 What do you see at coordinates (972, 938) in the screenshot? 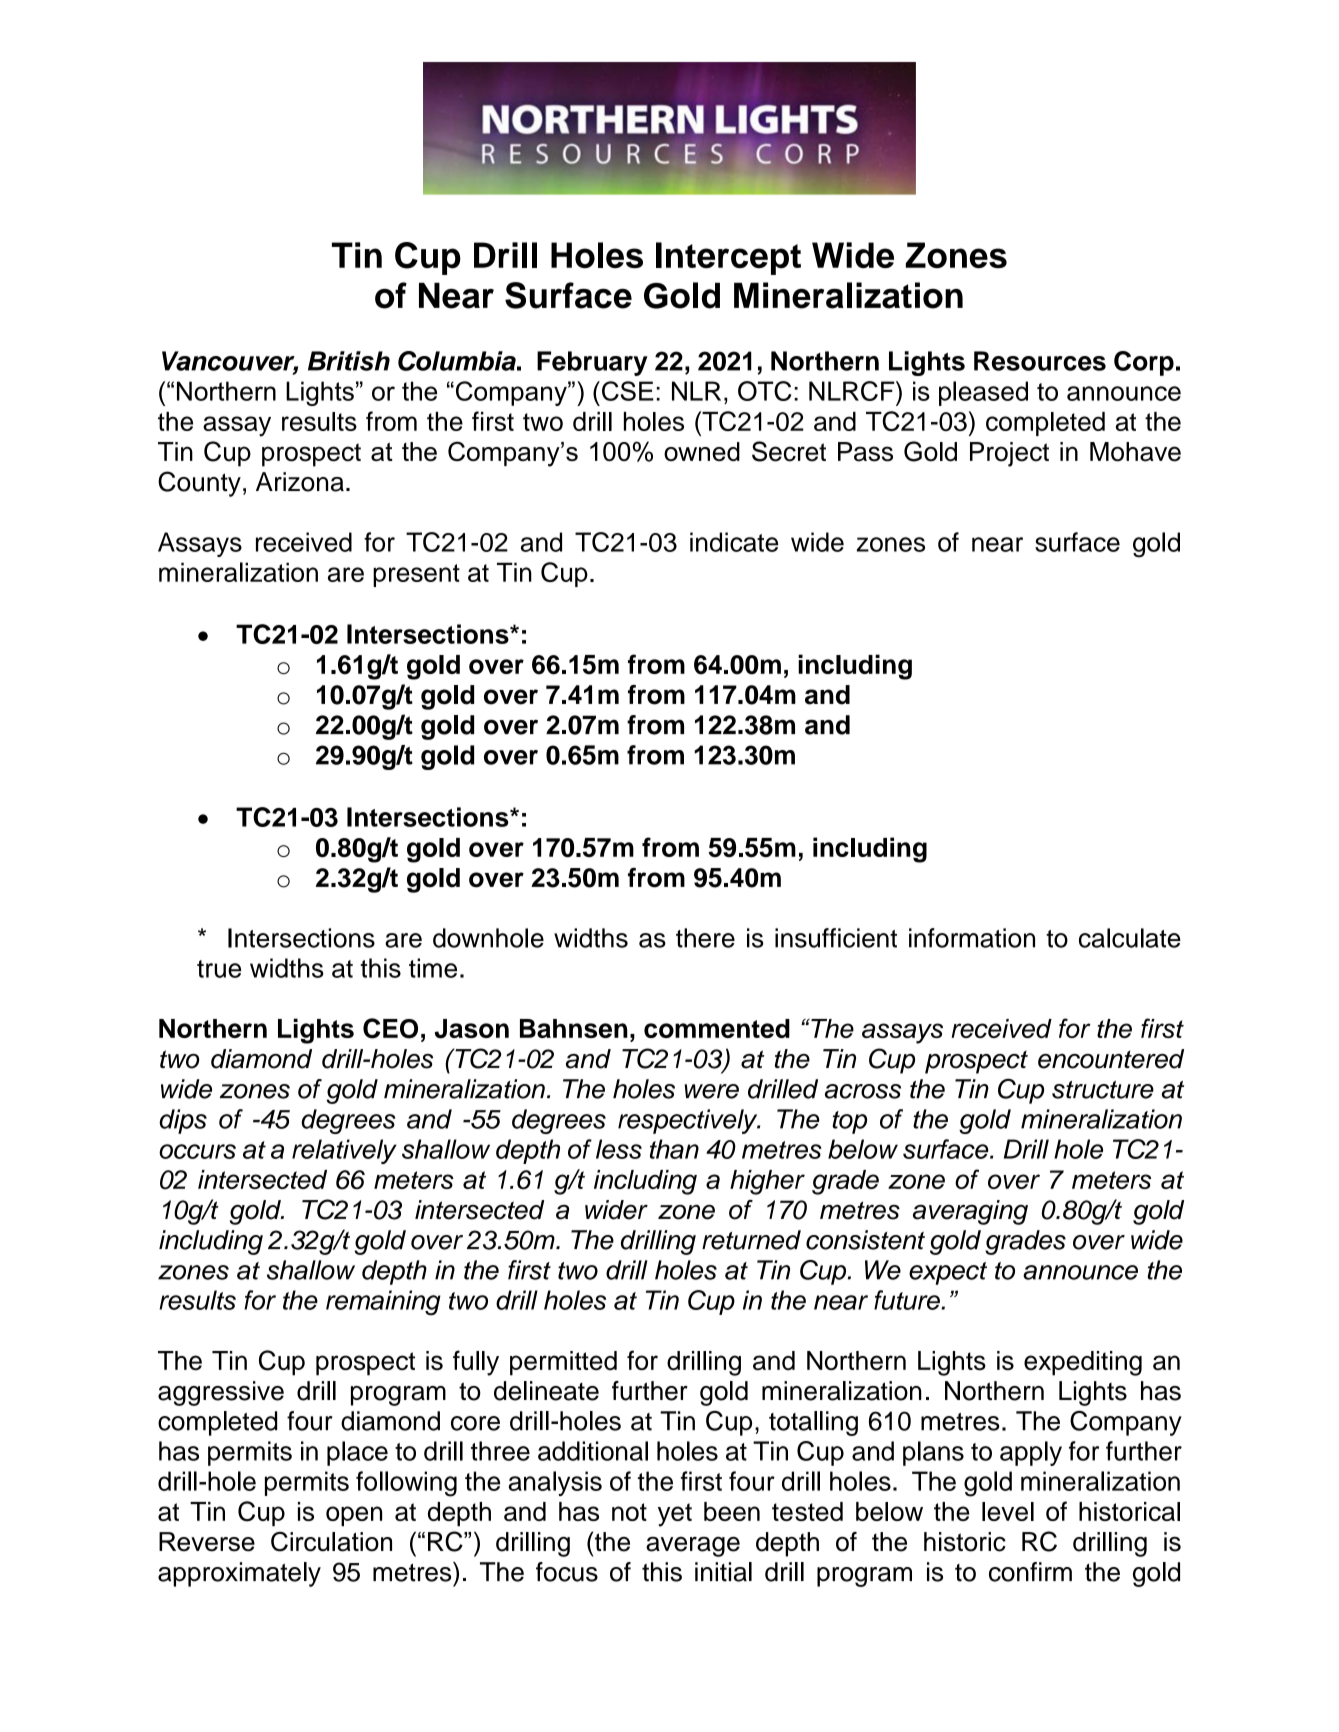
I see `information` at bounding box center [972, 938].
